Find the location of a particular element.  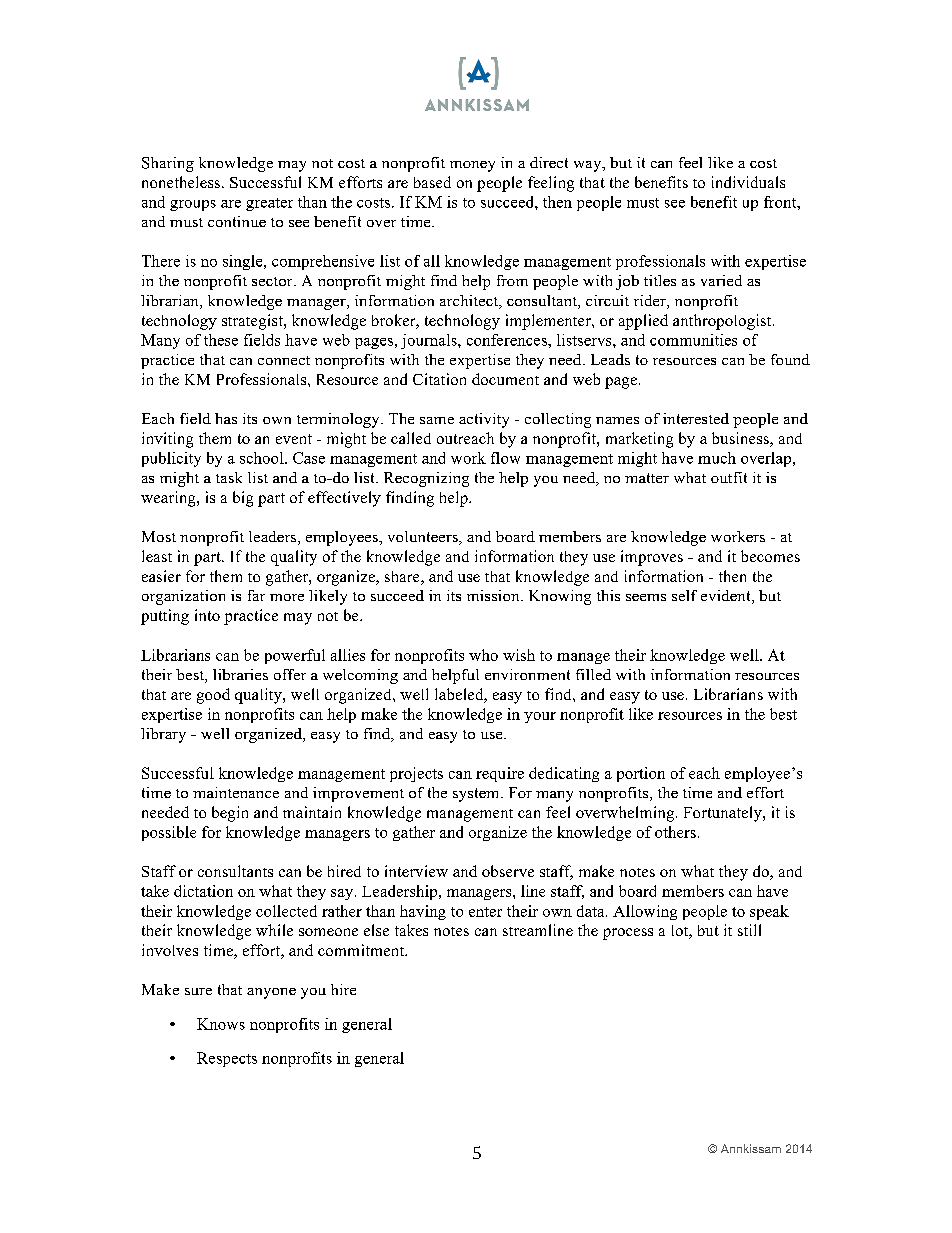

flow is located at coordinates (505, 458).
